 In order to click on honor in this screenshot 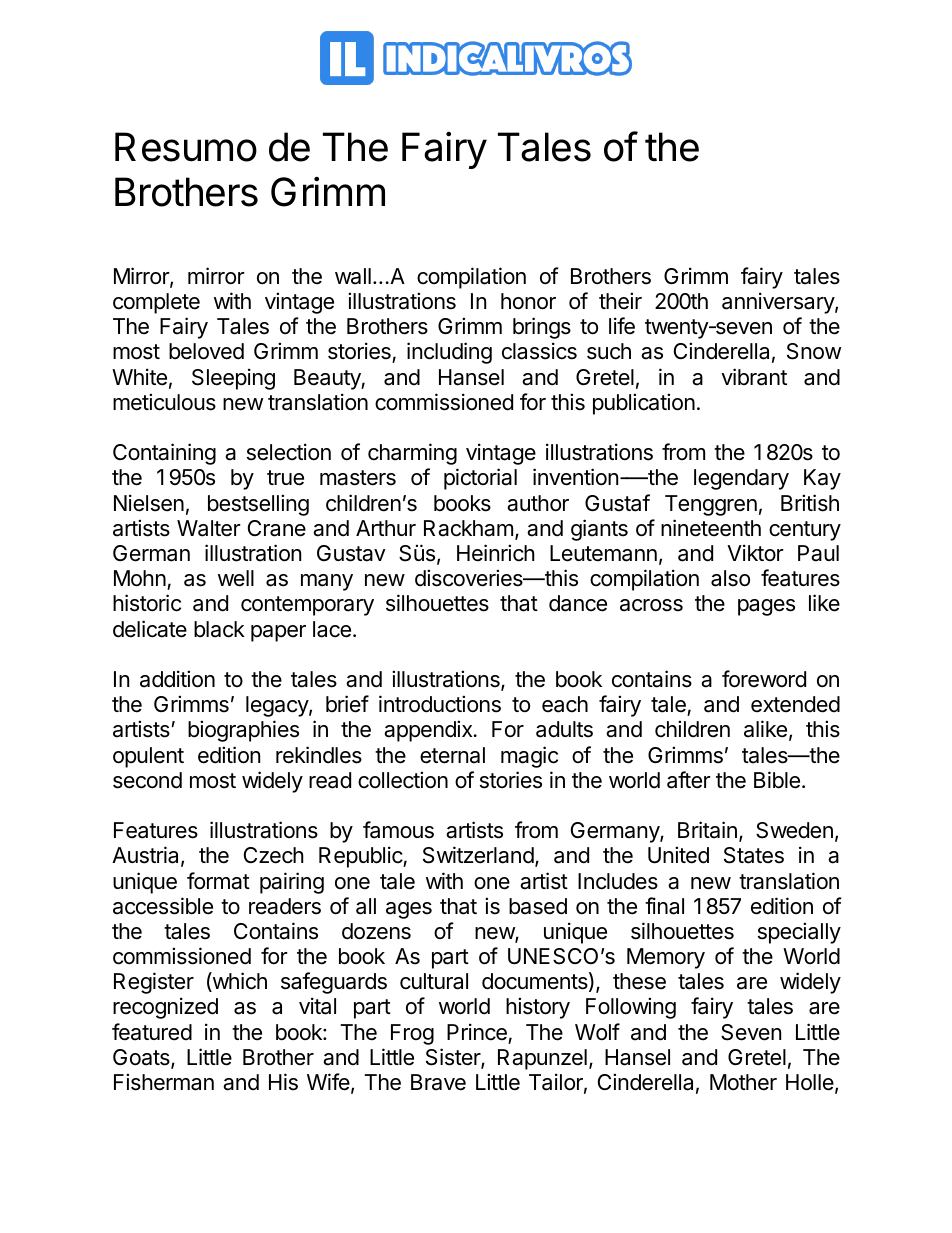, I will do `click(528, 301)`.
